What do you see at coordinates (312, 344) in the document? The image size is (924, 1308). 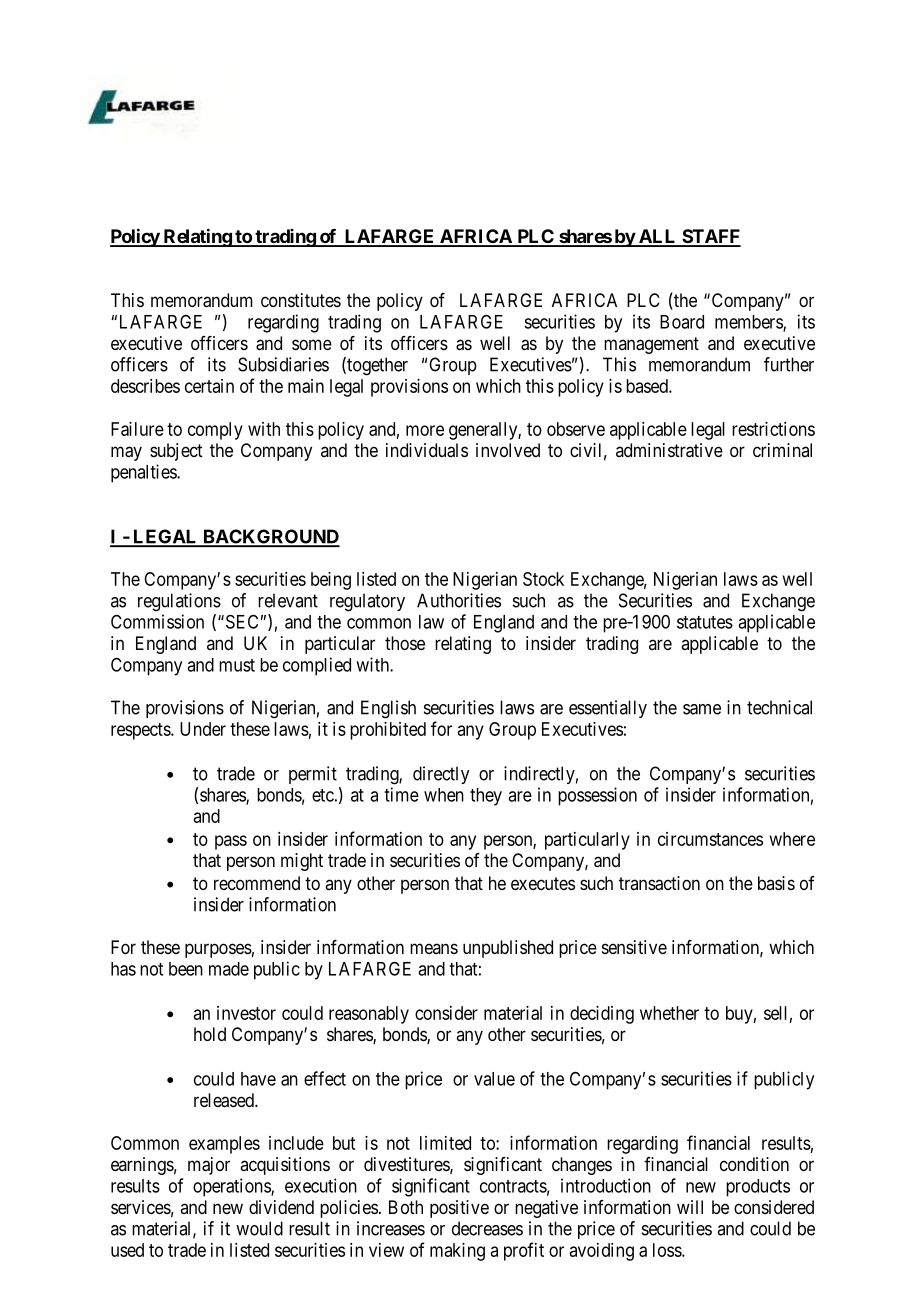 I see `some` at bounding box center [312, 344].
